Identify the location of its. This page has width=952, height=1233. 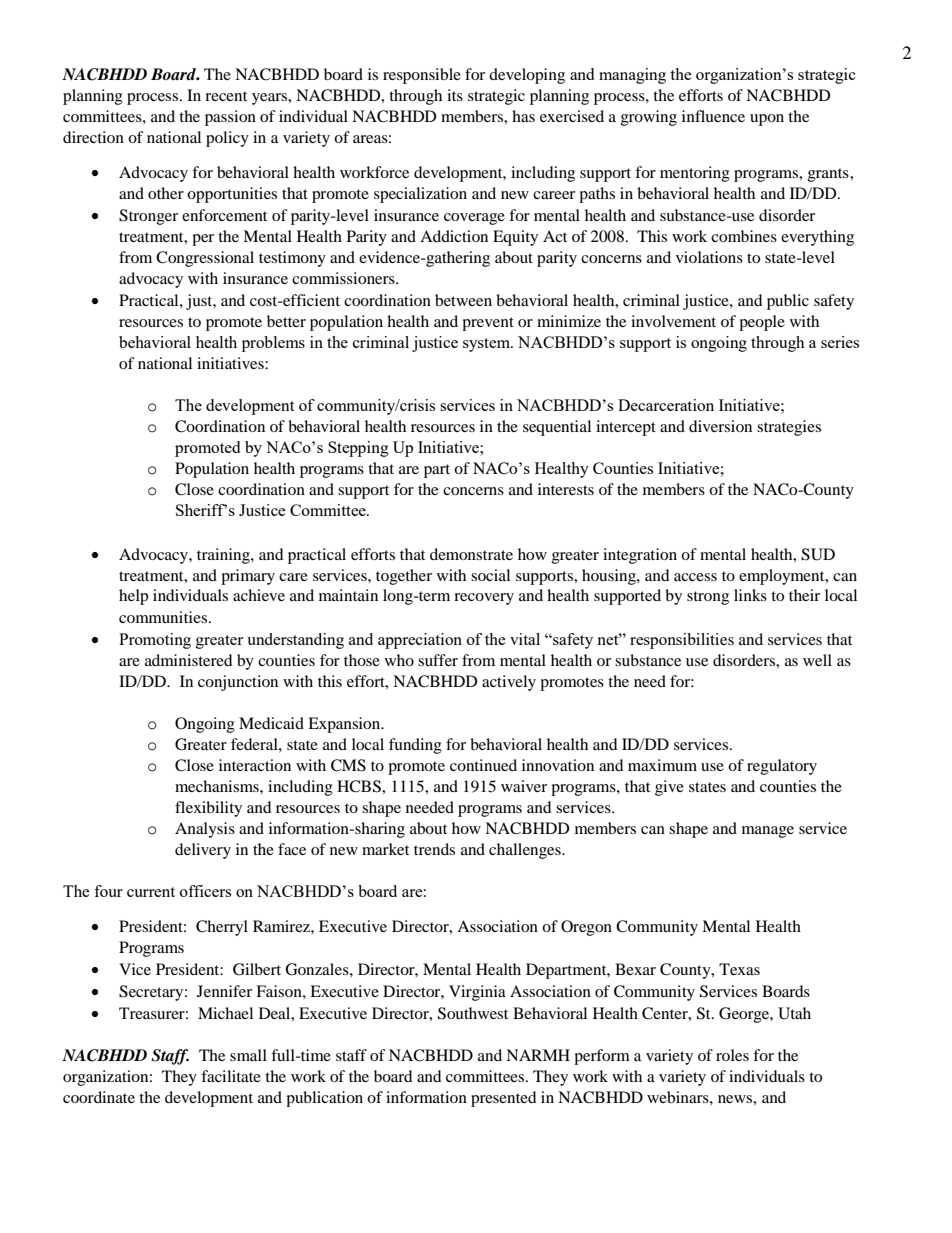
(455, 95).
